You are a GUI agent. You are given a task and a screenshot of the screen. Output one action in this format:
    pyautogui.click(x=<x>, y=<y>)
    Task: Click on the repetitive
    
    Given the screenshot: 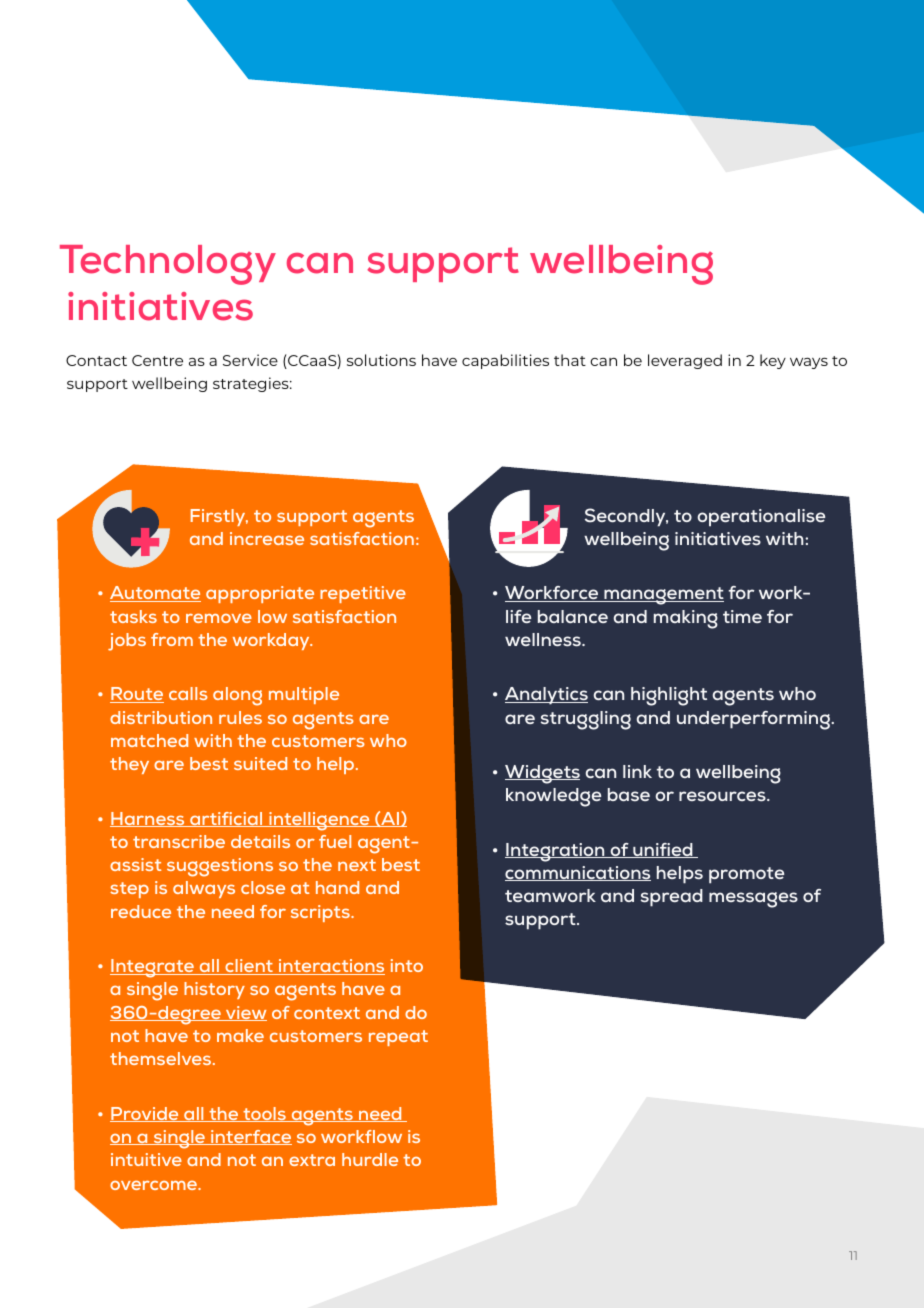 What is the action you would take?
    pyautogui.click(x=363, y=594)
